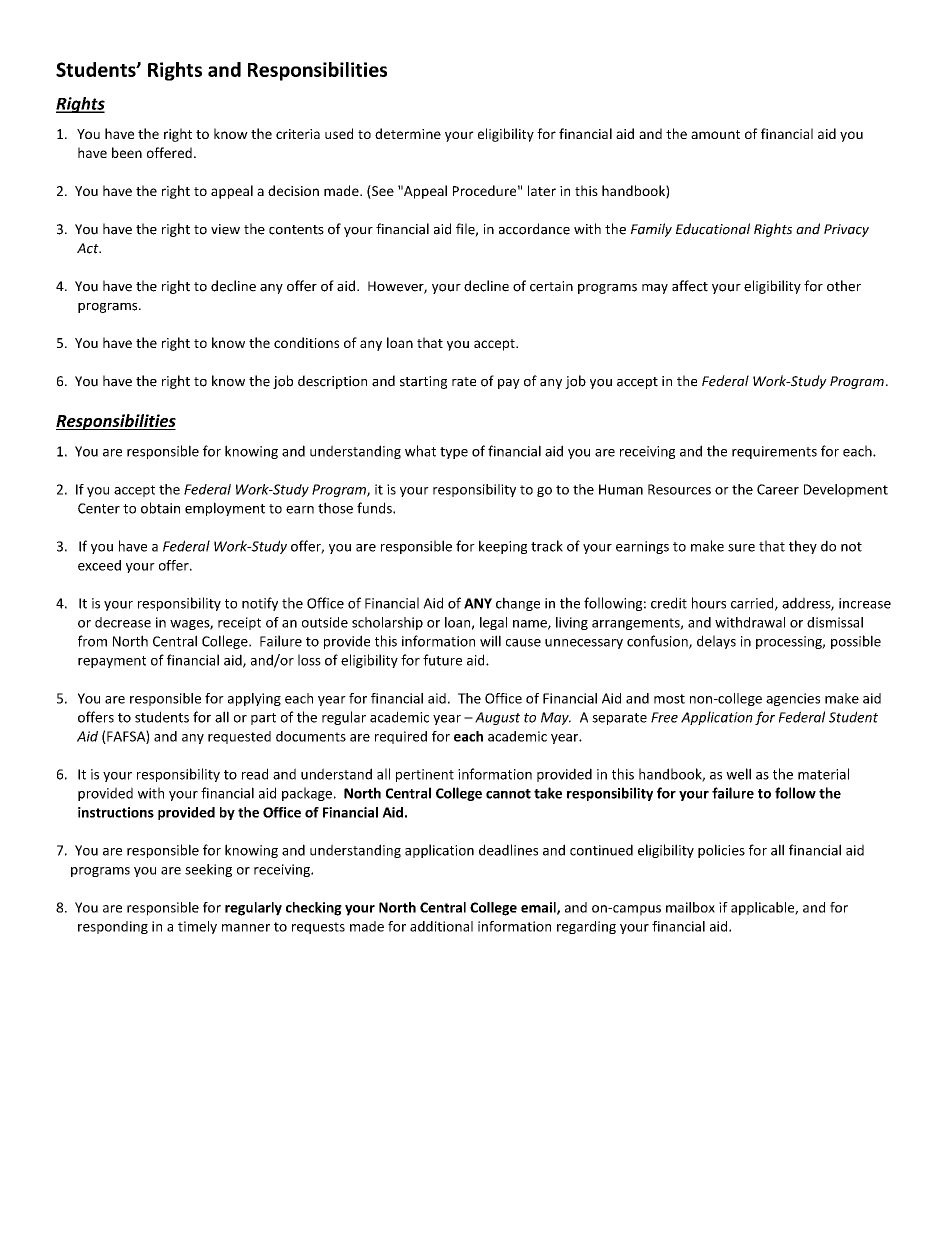 The width and height of the image is (952, 1233). I want to click on determine, so click(408, 133).
